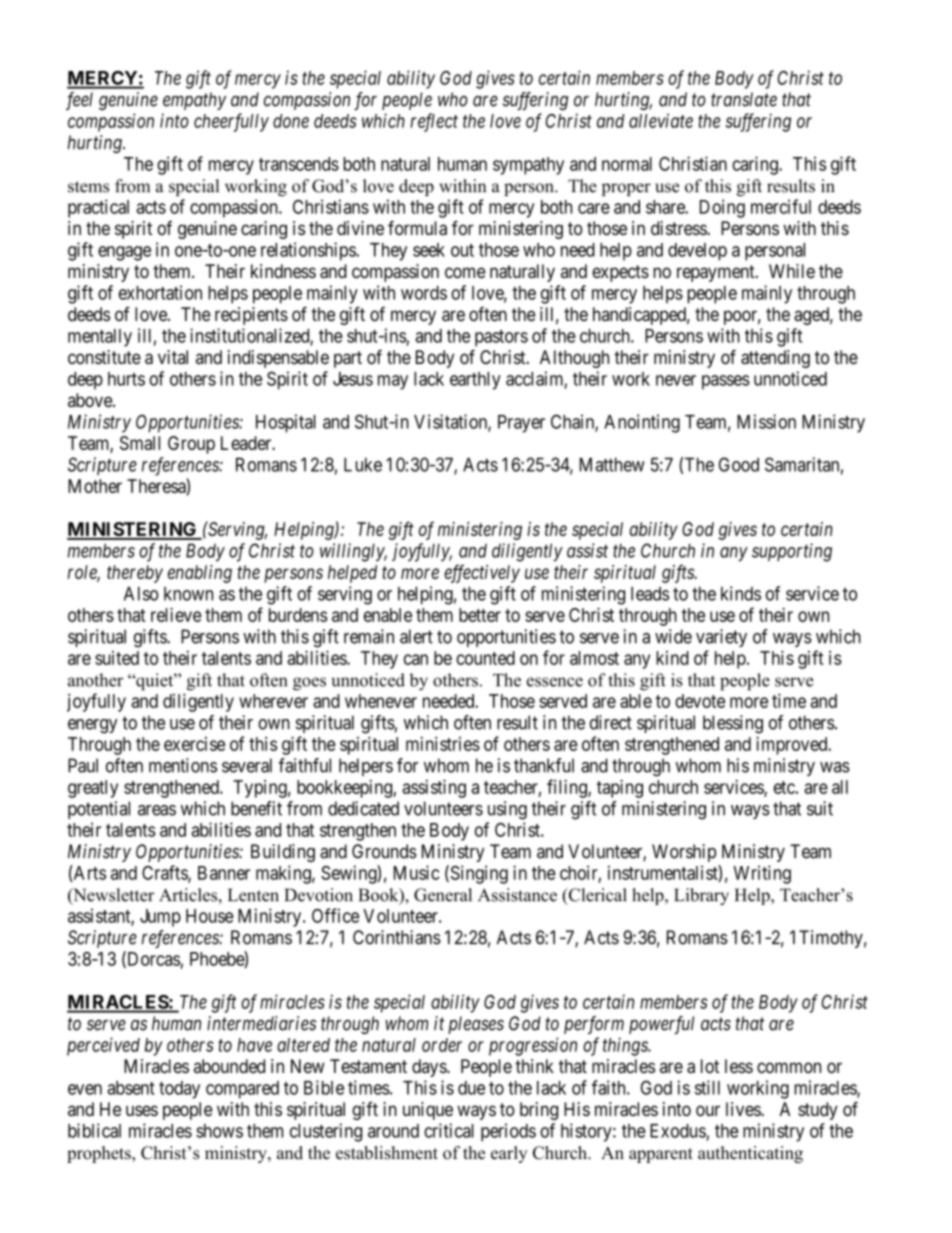  Describe the element at coordinates (744, 99) in the document. I see `translate` at that location.
